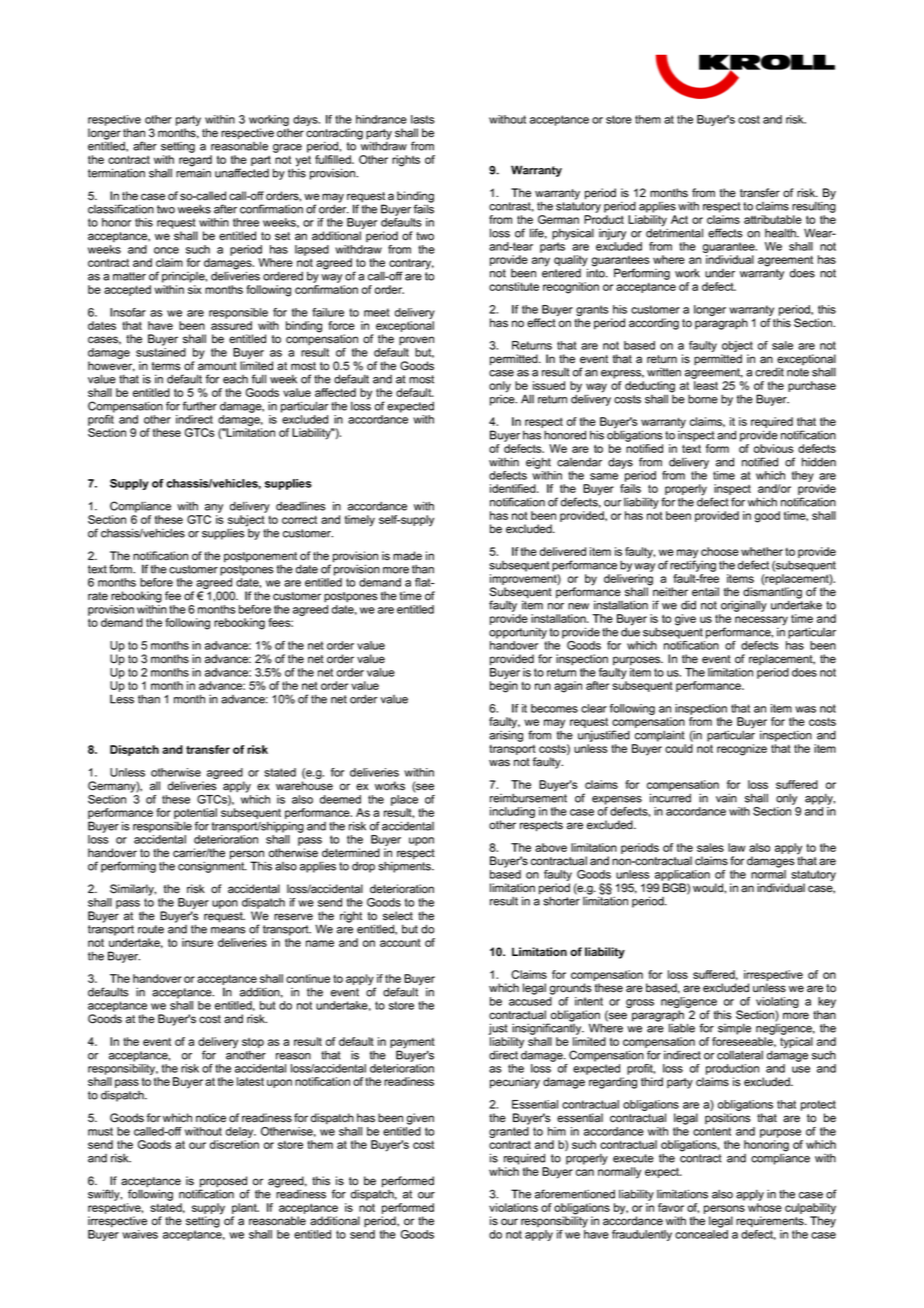 The height and width of the screenshot is (1308, 924). What do you see at coordinates (504, 687) in the screenshot?
I see `begin` at bounding box center [504, 687].
